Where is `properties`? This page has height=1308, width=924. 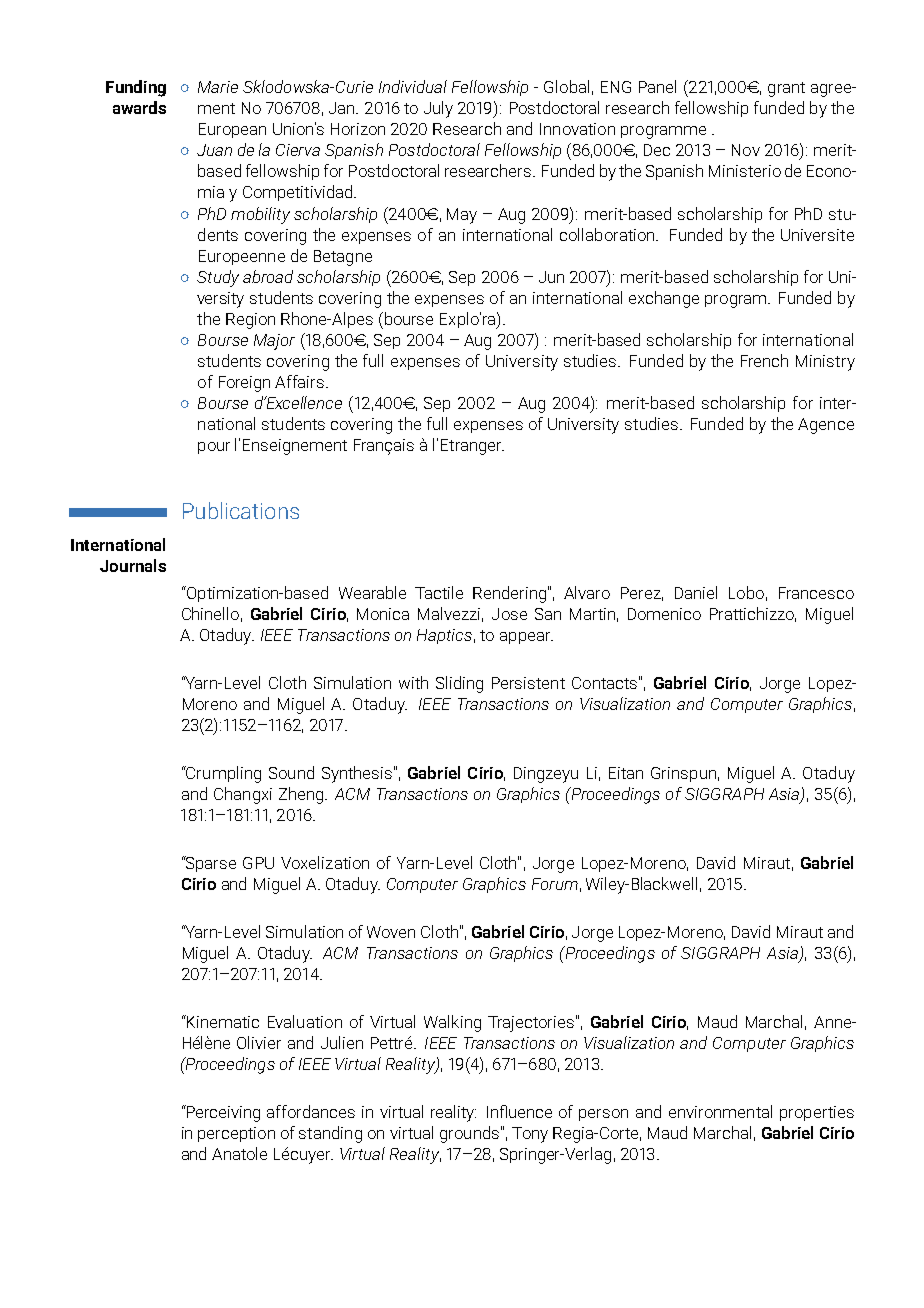
properties is located at coordinates (817, 1113).
